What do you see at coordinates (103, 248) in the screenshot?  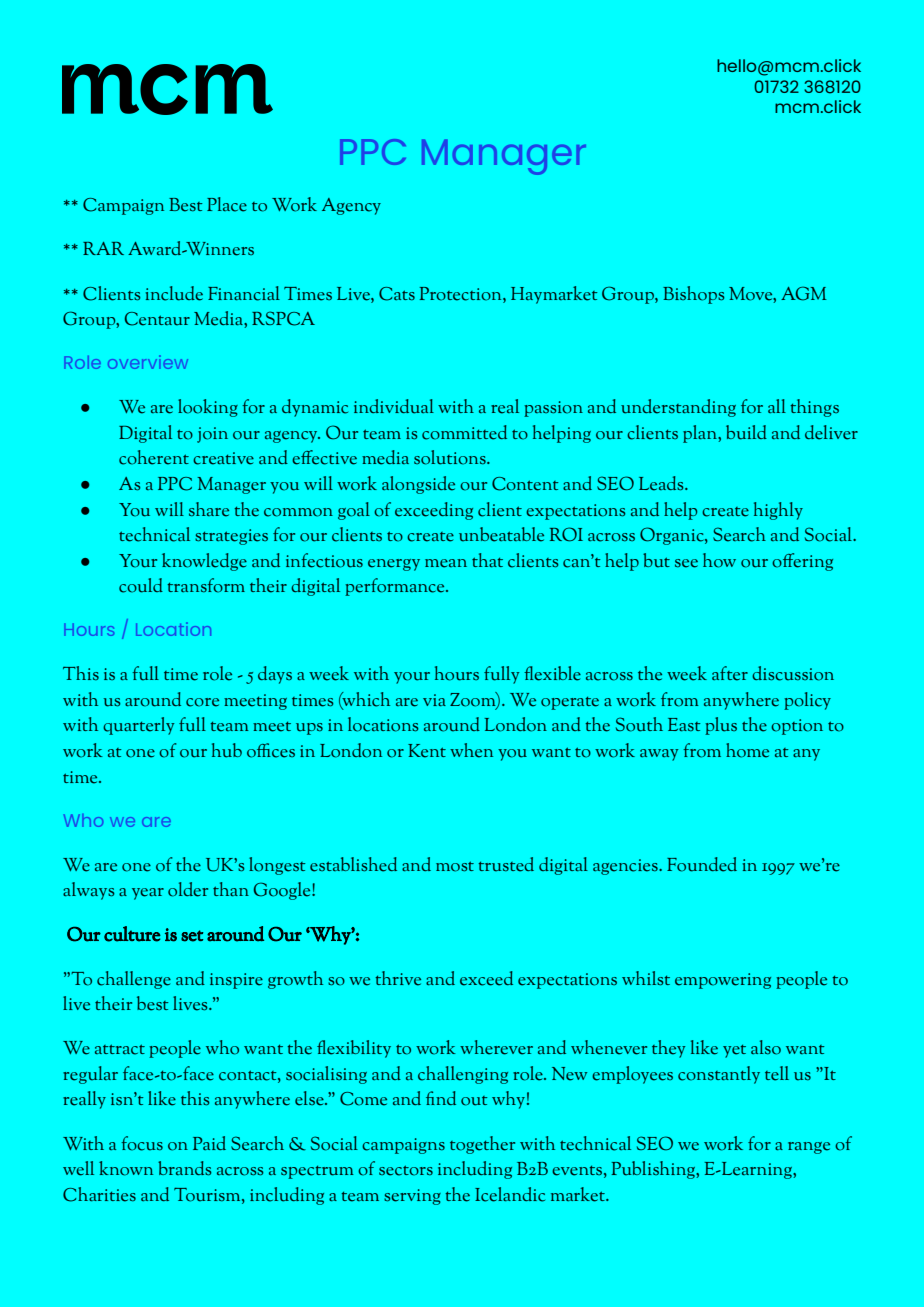 I see `RAR` at bounding box center [103, 248].
